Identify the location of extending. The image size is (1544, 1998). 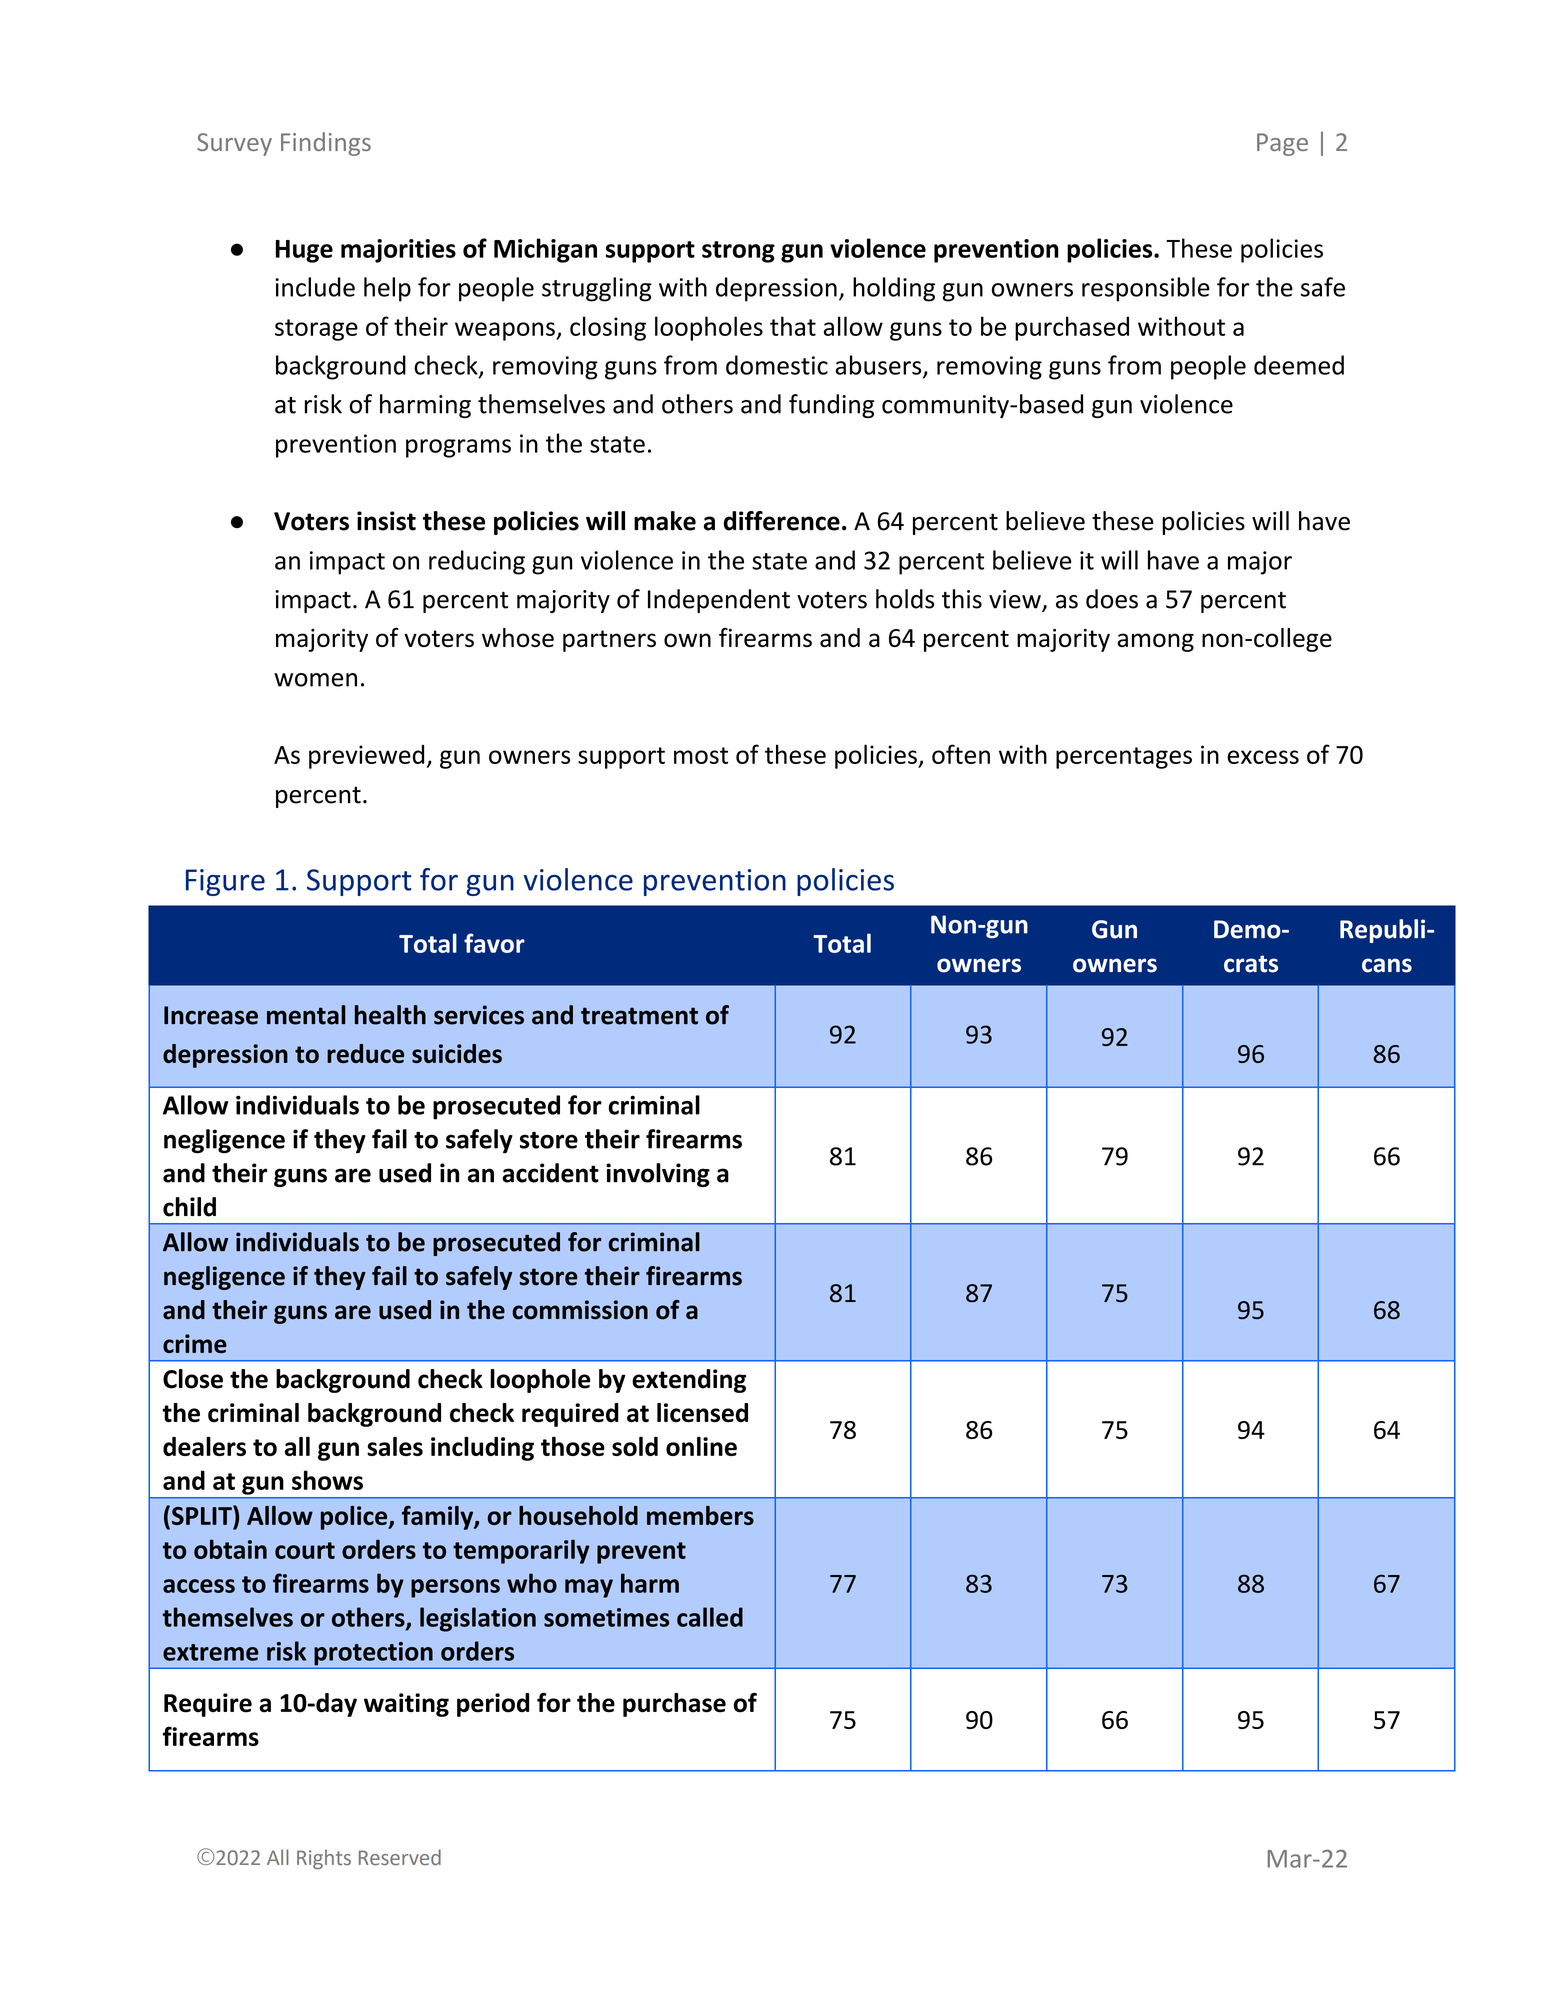
(689, 1381).
